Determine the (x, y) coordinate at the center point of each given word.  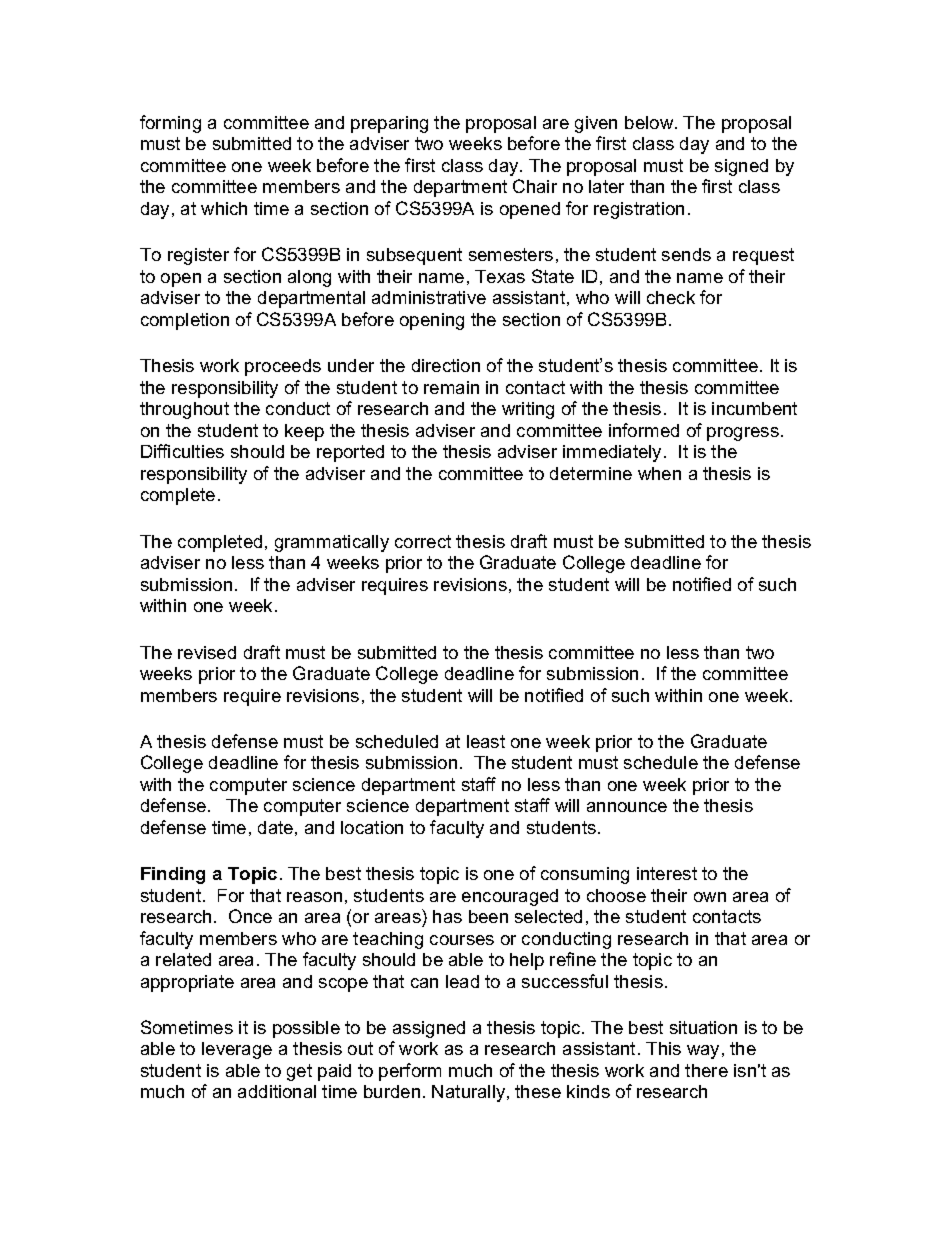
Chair (535, 186)
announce (627, 807)
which (224, 208)
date (275, 827)
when (659, 473)
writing (528, 410)
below (650, 122)
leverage (237, 1050)
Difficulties (182, 451)
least (486, 741)
